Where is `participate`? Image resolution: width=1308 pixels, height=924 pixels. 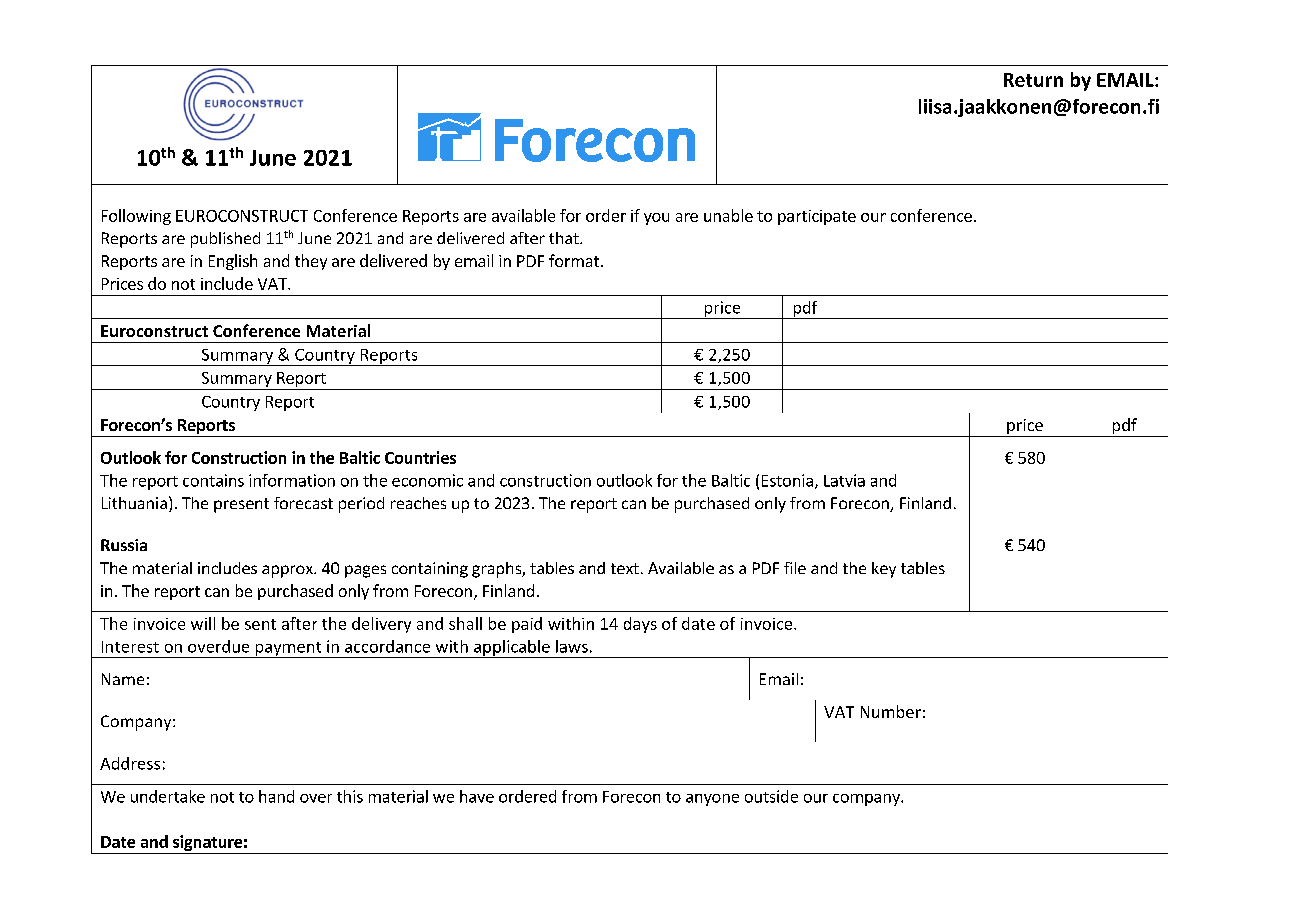
participate is located at coordinates (817, 217).
